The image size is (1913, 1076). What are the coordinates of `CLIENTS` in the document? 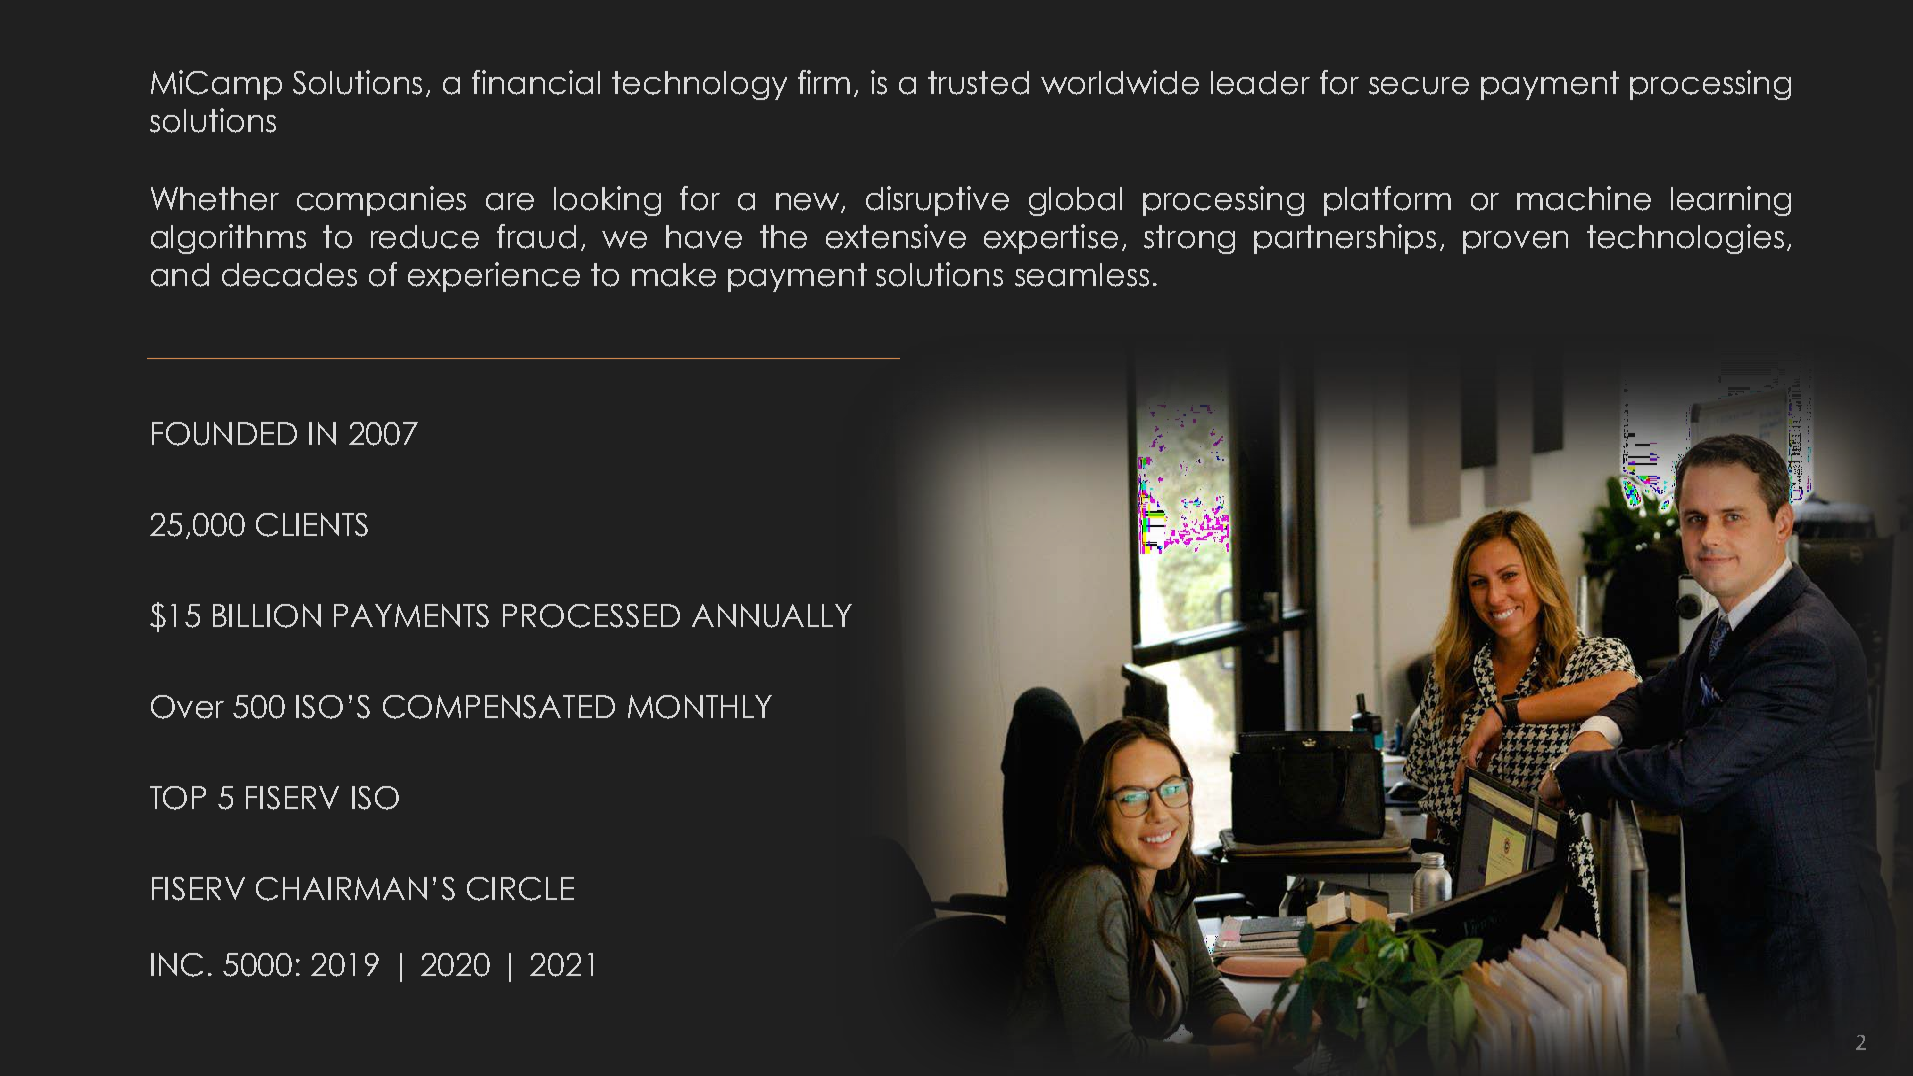 It's located at (312, 525).
